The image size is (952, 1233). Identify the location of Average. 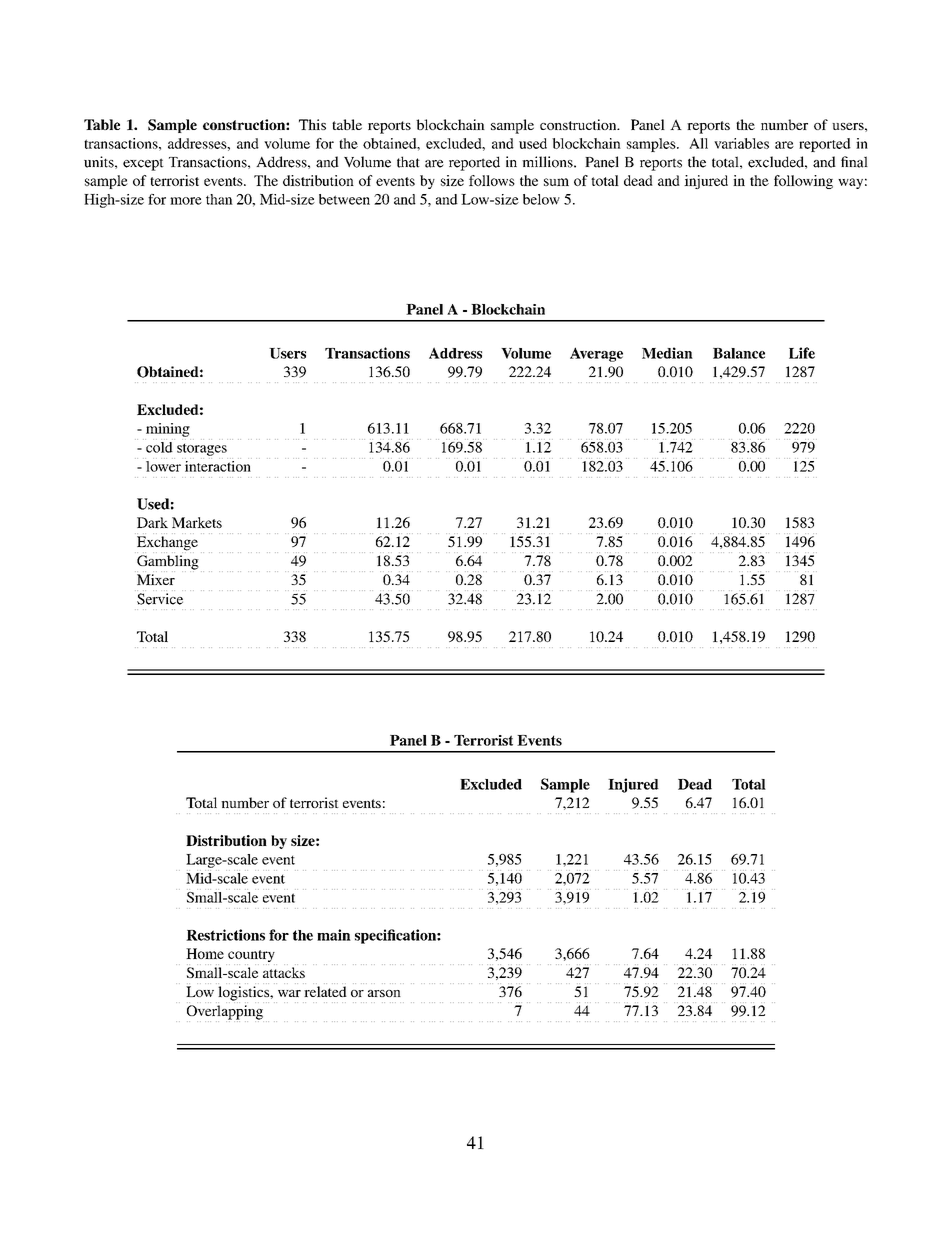
(596, 354).
